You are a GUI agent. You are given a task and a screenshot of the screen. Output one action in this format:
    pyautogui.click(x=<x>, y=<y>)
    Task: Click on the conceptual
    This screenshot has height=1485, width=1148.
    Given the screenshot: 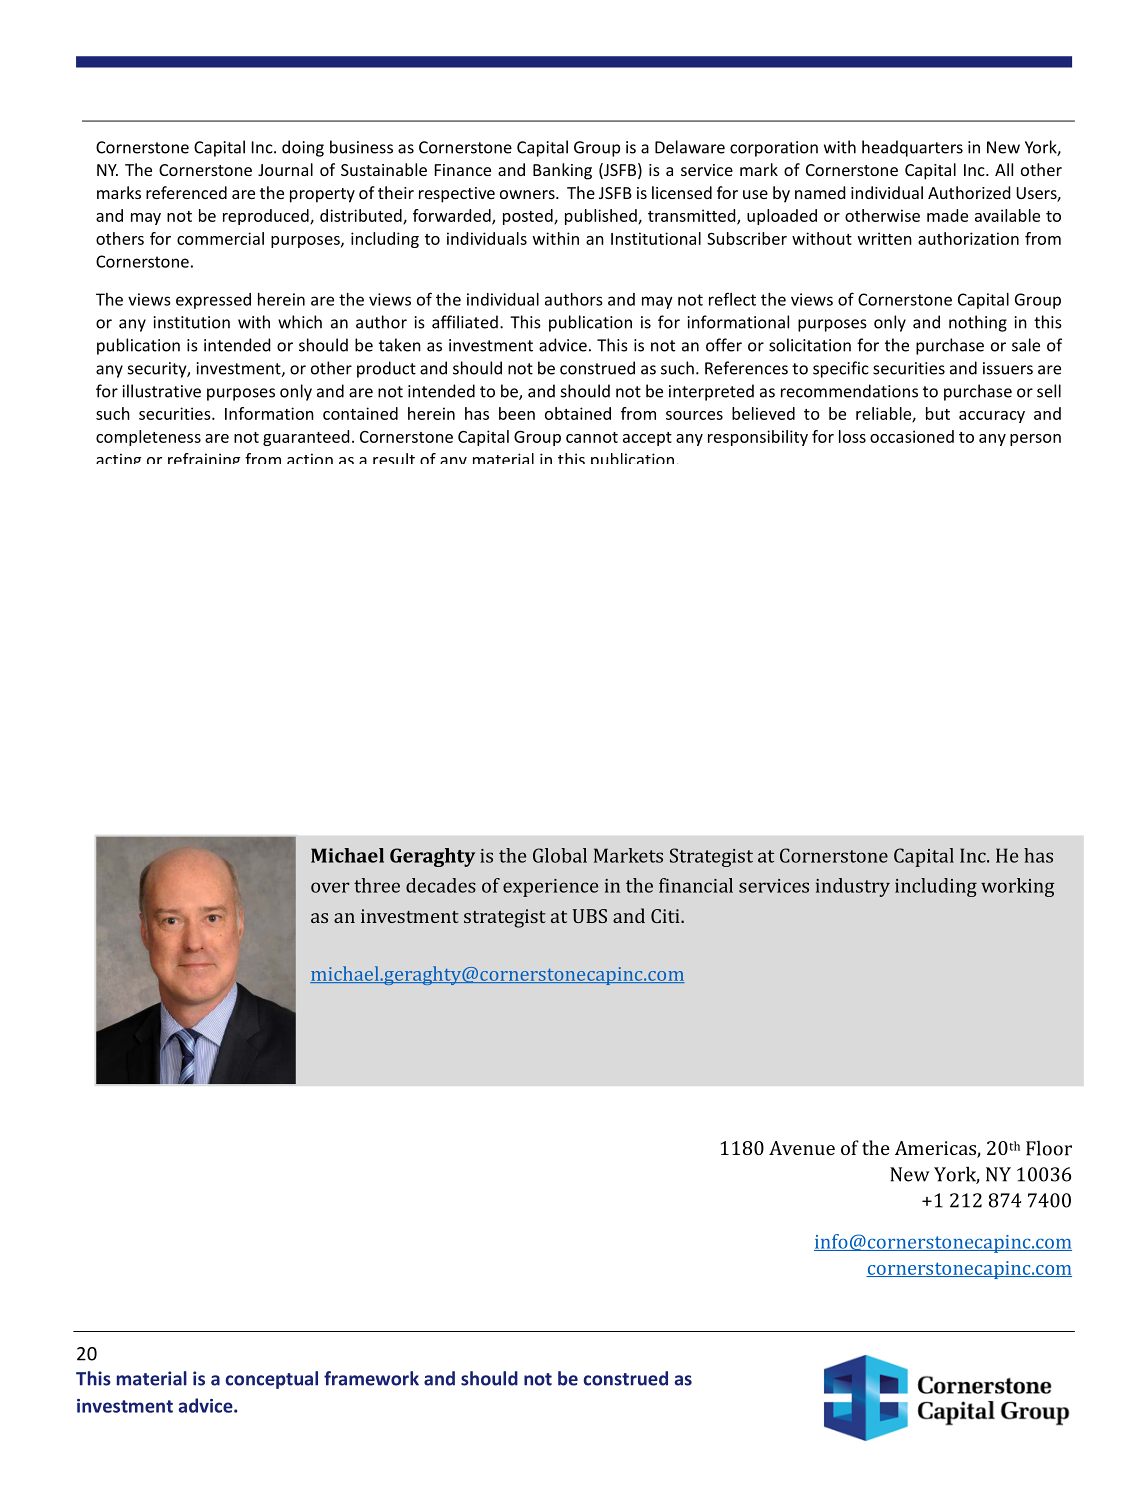 What is the action you would take?
    pyautogui.click(x=271, y=1380)
